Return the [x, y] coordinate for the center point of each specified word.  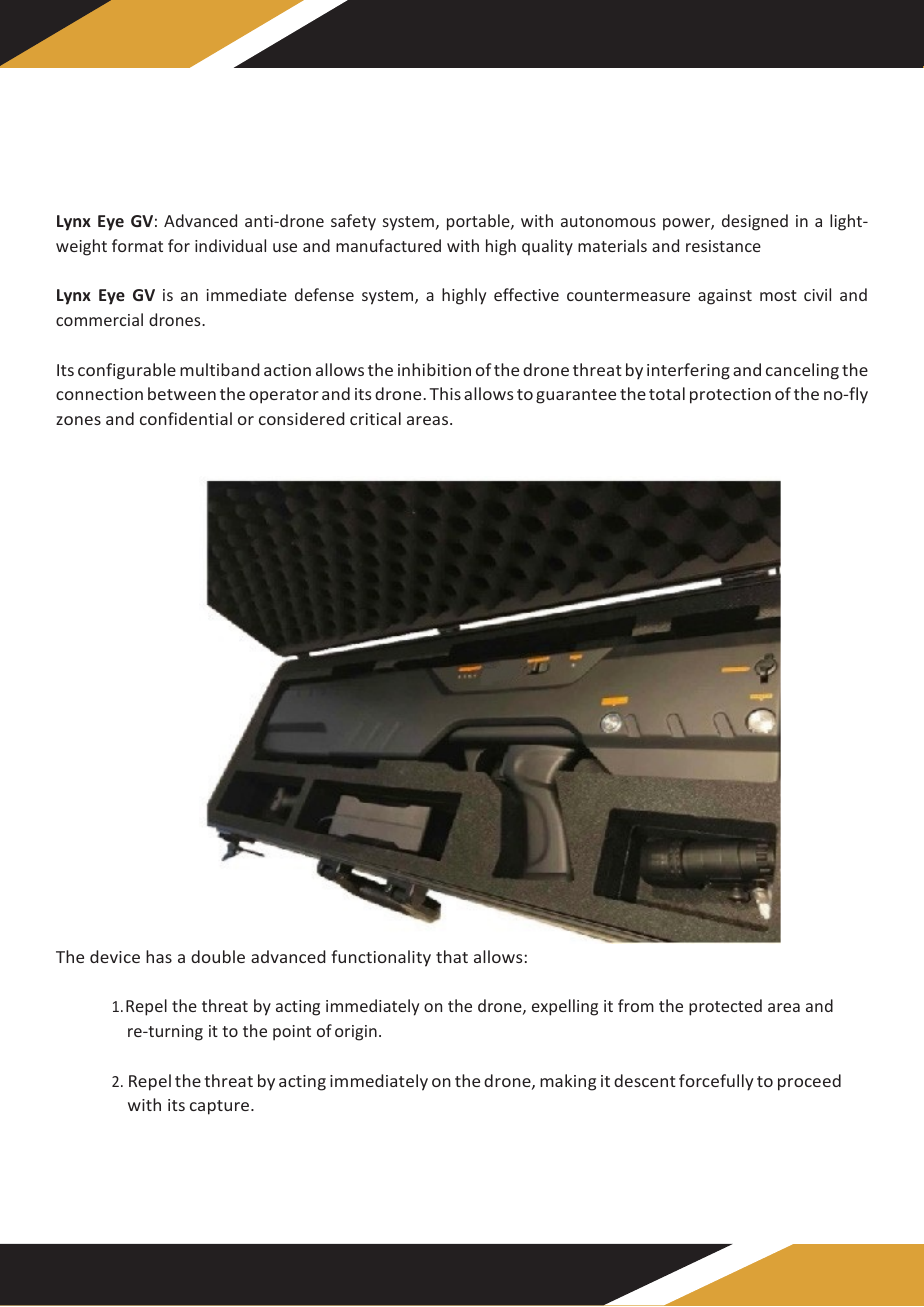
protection [730, 396]
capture [221, 1107]
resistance [723, 246]
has [159, 956]
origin [356, 1033]
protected [725, 1007]
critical [375, 418]
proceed [809, 1082]
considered [302, 418]
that [452, 956]
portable [479, 222]
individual [230, 245]
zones [78, 420]
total [667, 393]
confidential [186, 418]
